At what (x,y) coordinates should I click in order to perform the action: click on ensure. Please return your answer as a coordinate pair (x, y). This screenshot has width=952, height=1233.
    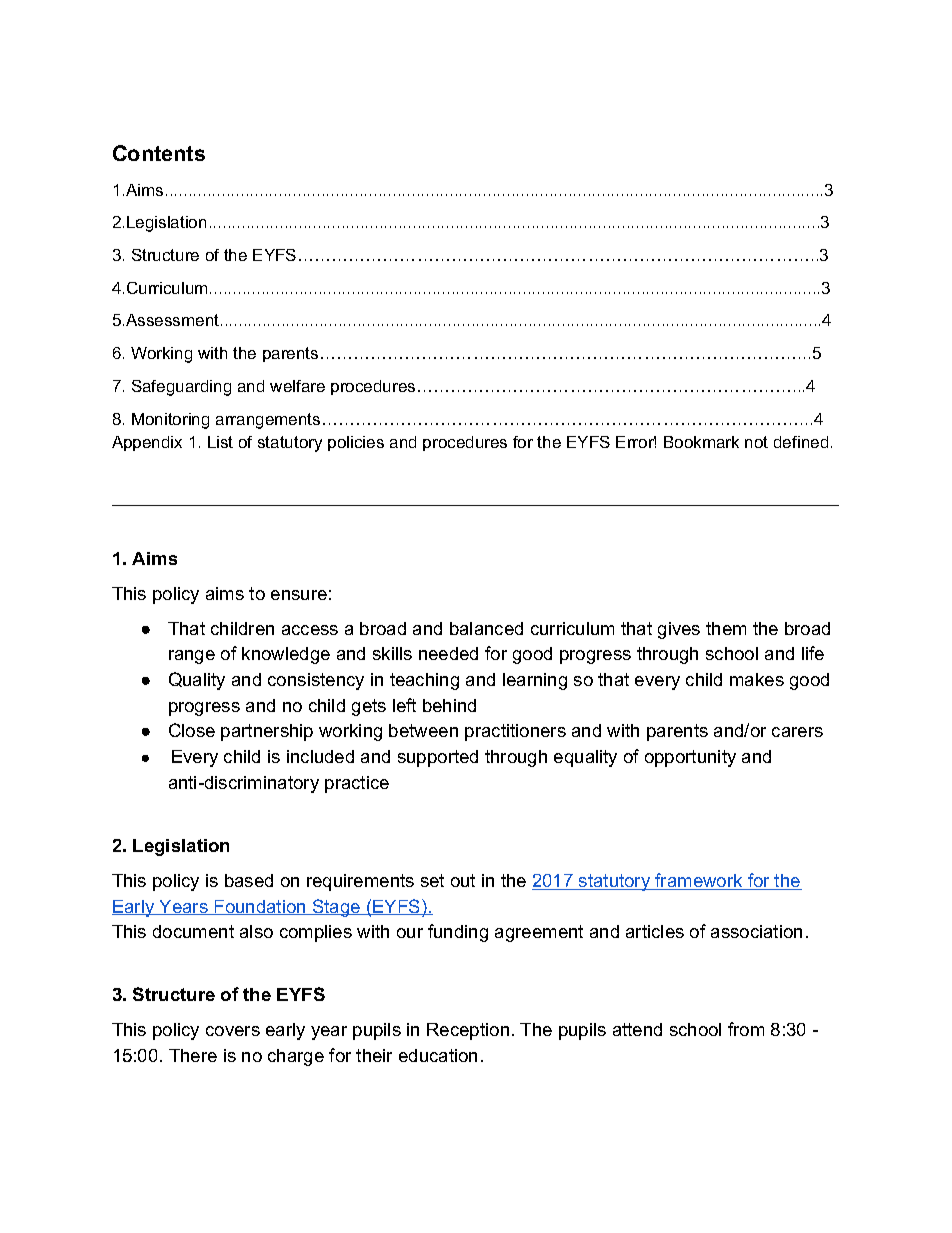
    Looking at the image, I should click on (299, 595).
